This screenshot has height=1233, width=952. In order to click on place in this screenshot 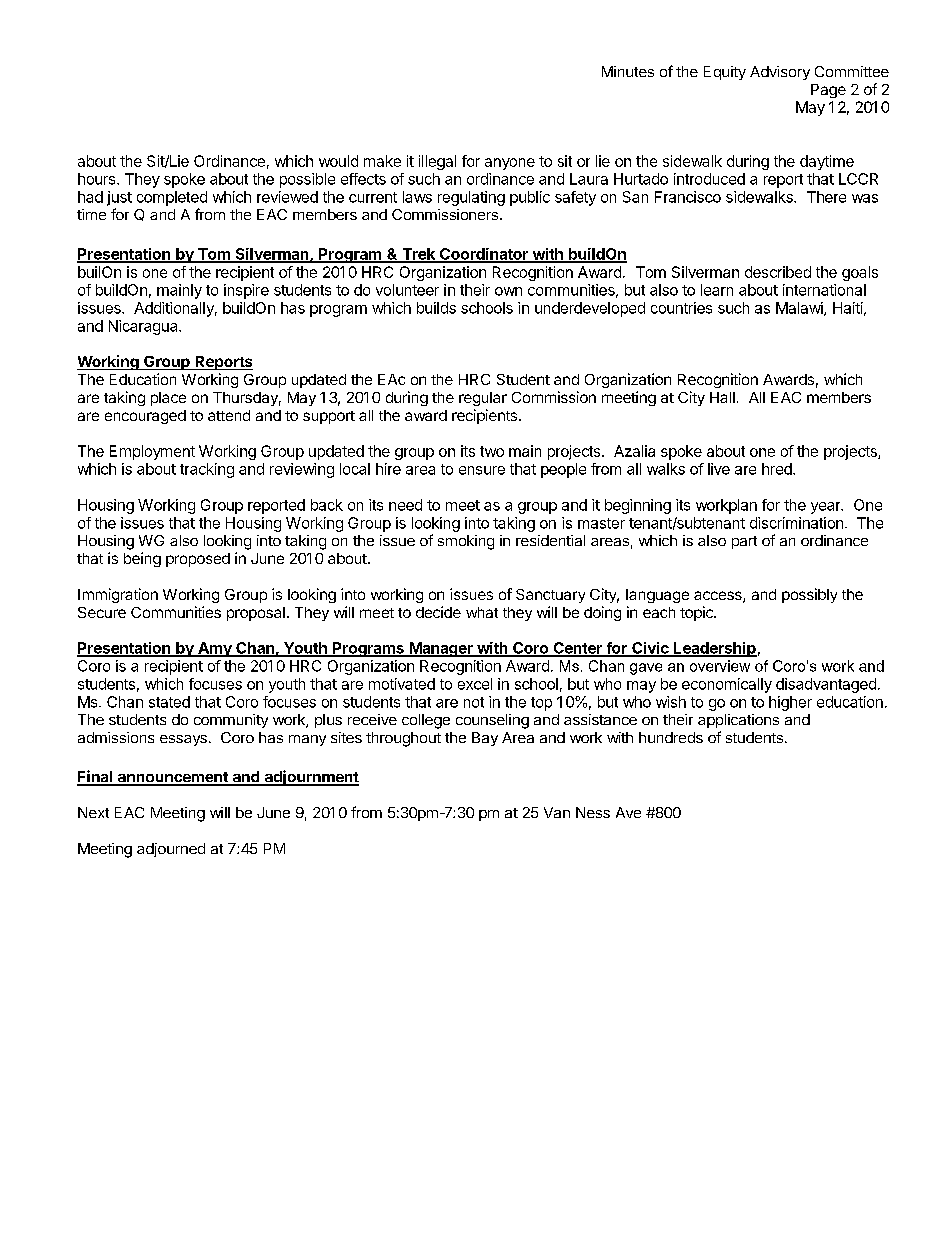, I will do `click(168, 399)`.
